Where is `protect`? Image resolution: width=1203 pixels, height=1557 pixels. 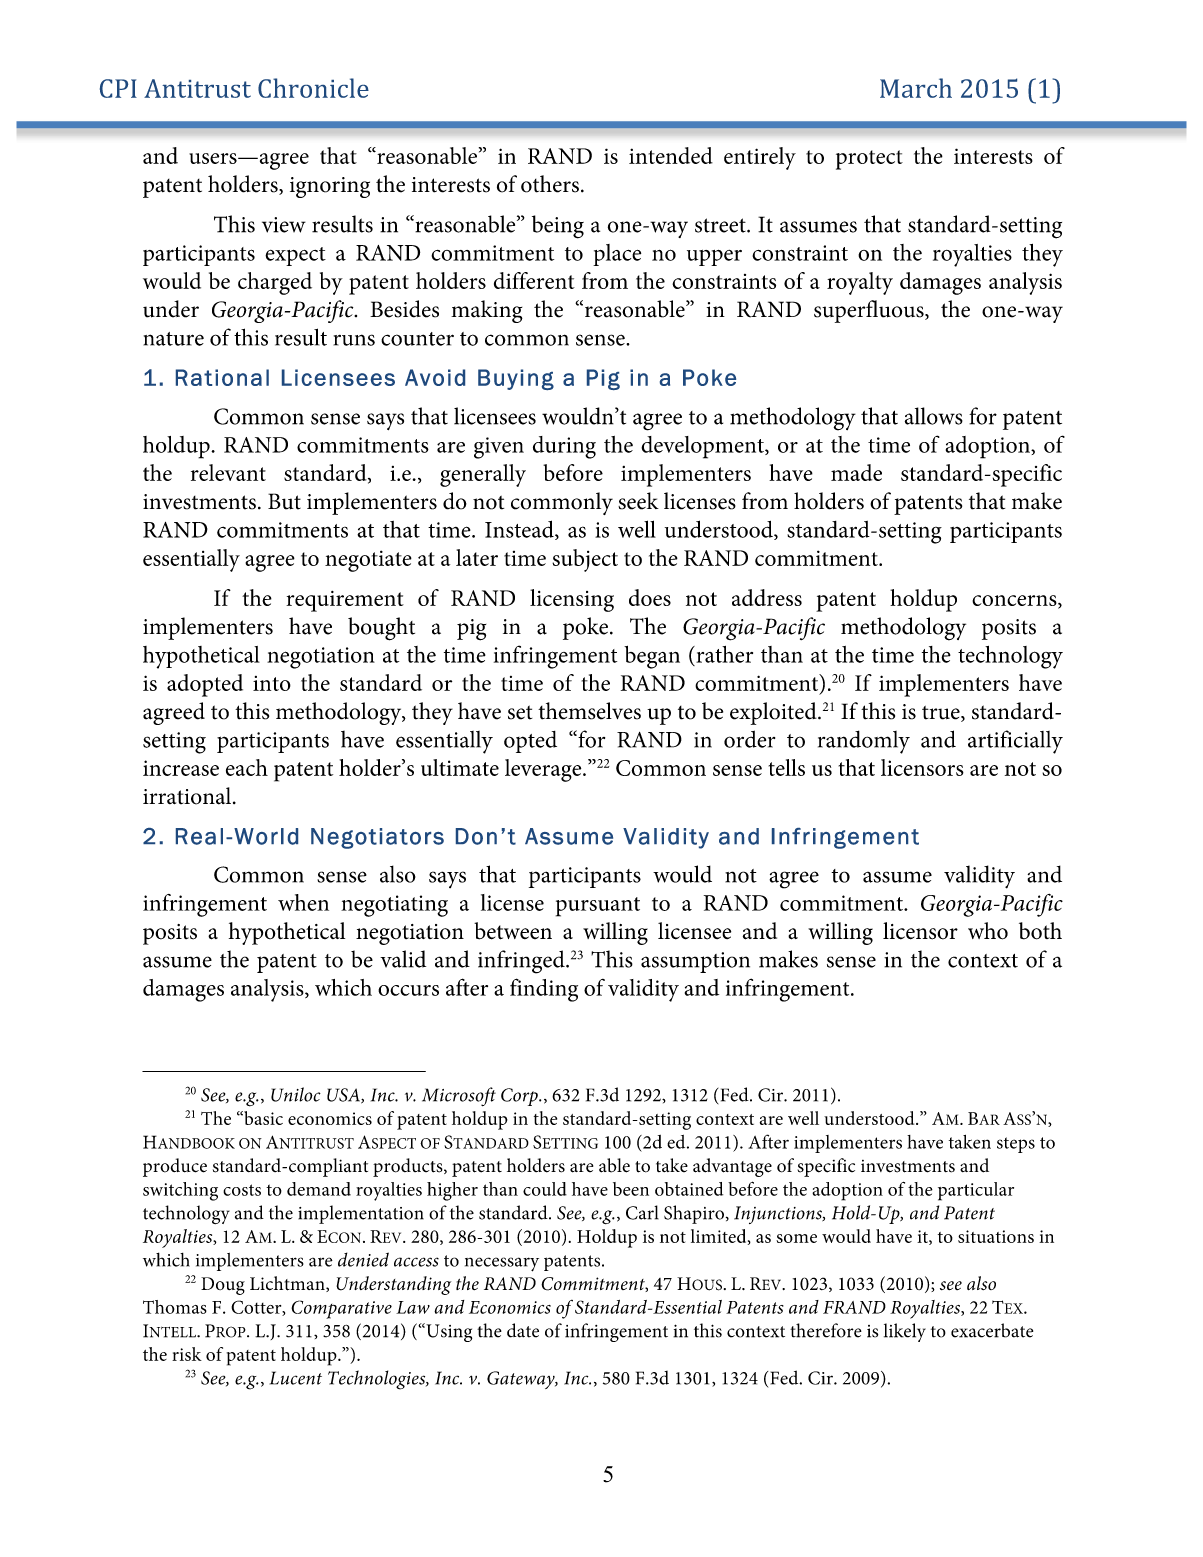 protect is located at coordinates (869, 160).
